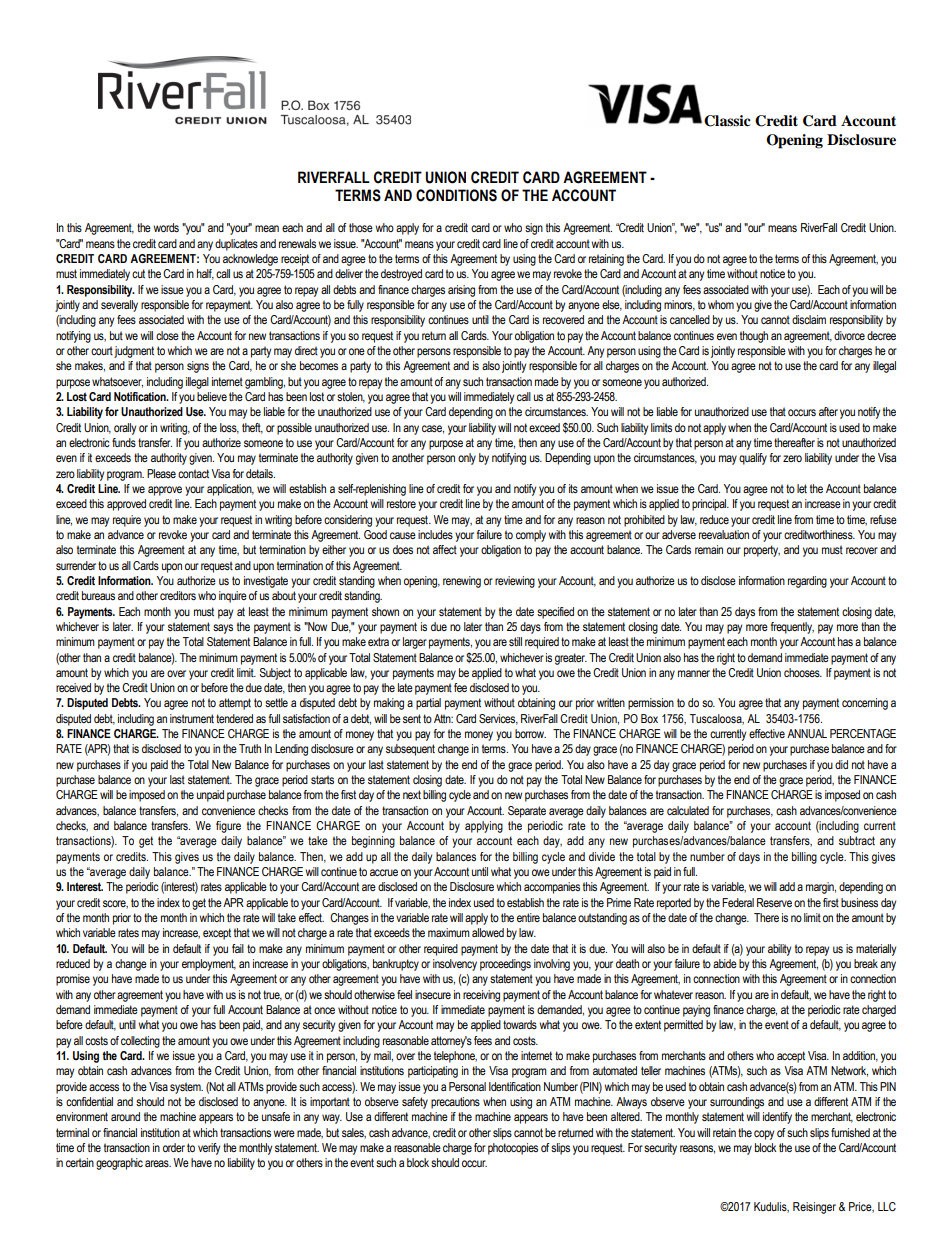 This document has width=952, height=1233. I want to click on insolvency, so click(455, 965).
